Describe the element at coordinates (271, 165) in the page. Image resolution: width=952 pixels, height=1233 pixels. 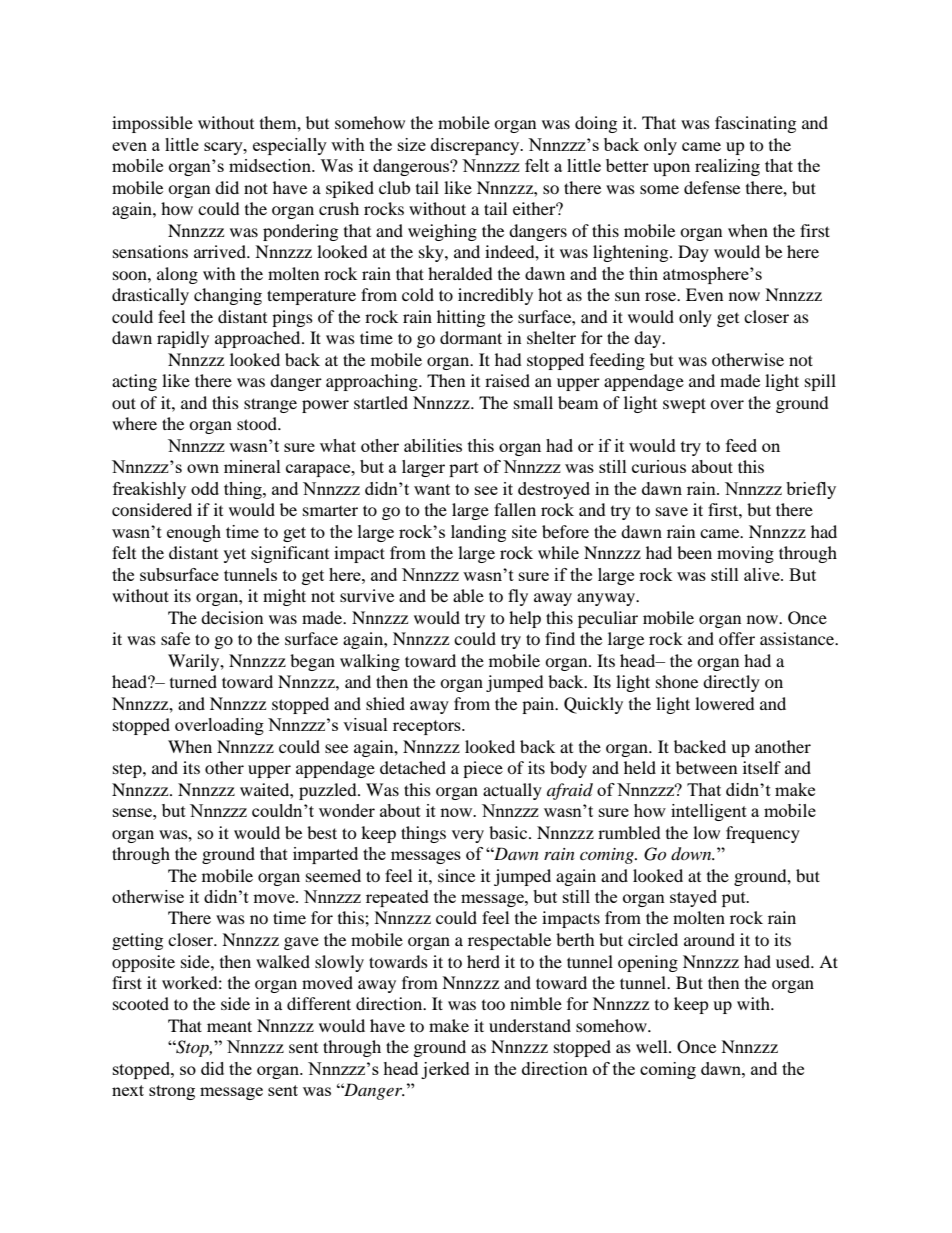
I see `midsection` at that location.
